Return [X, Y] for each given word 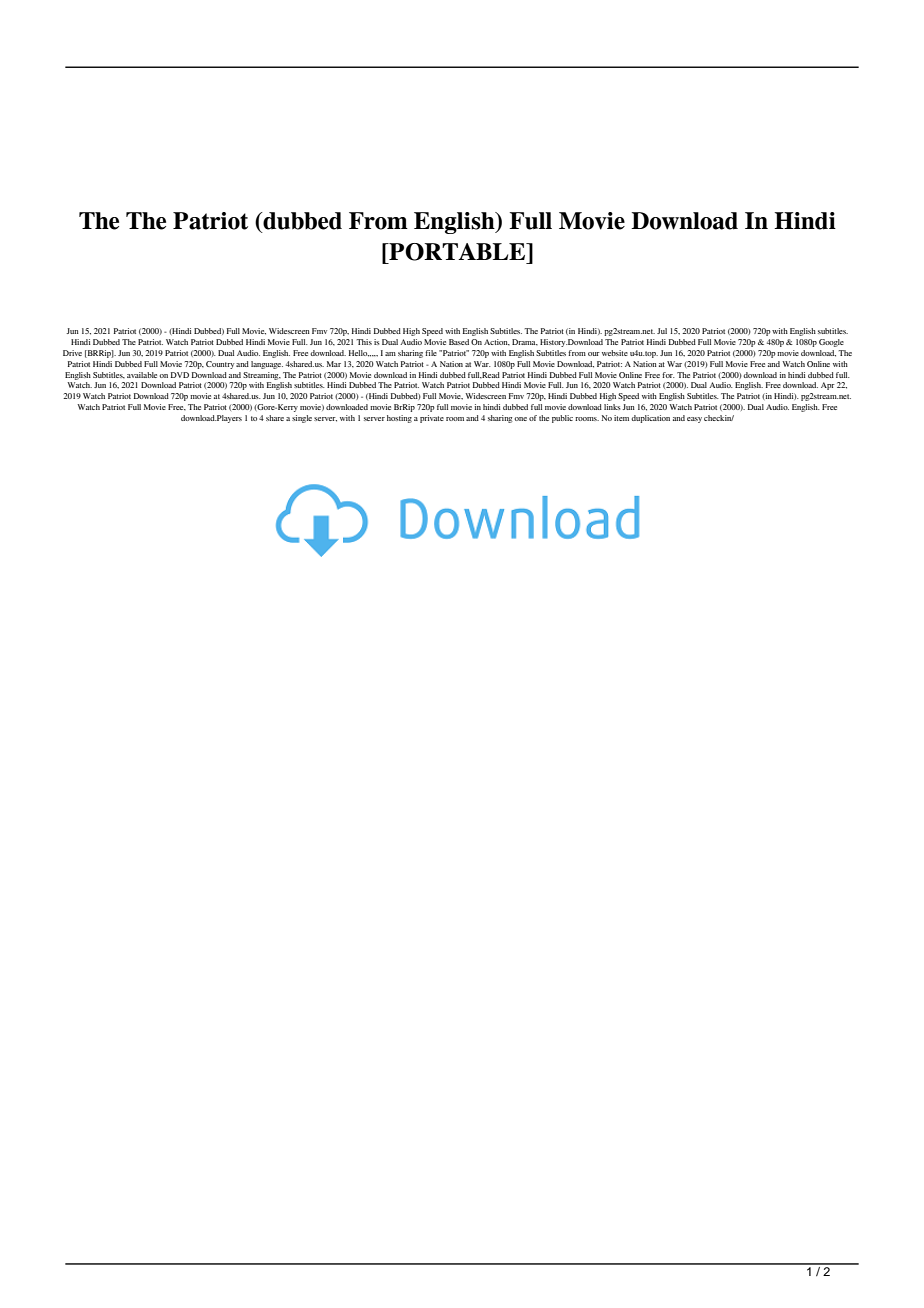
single [302, 419]
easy [694, 420]
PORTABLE [457, 252]
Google [831, 343]
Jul [662, 331]
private [432, 419]
